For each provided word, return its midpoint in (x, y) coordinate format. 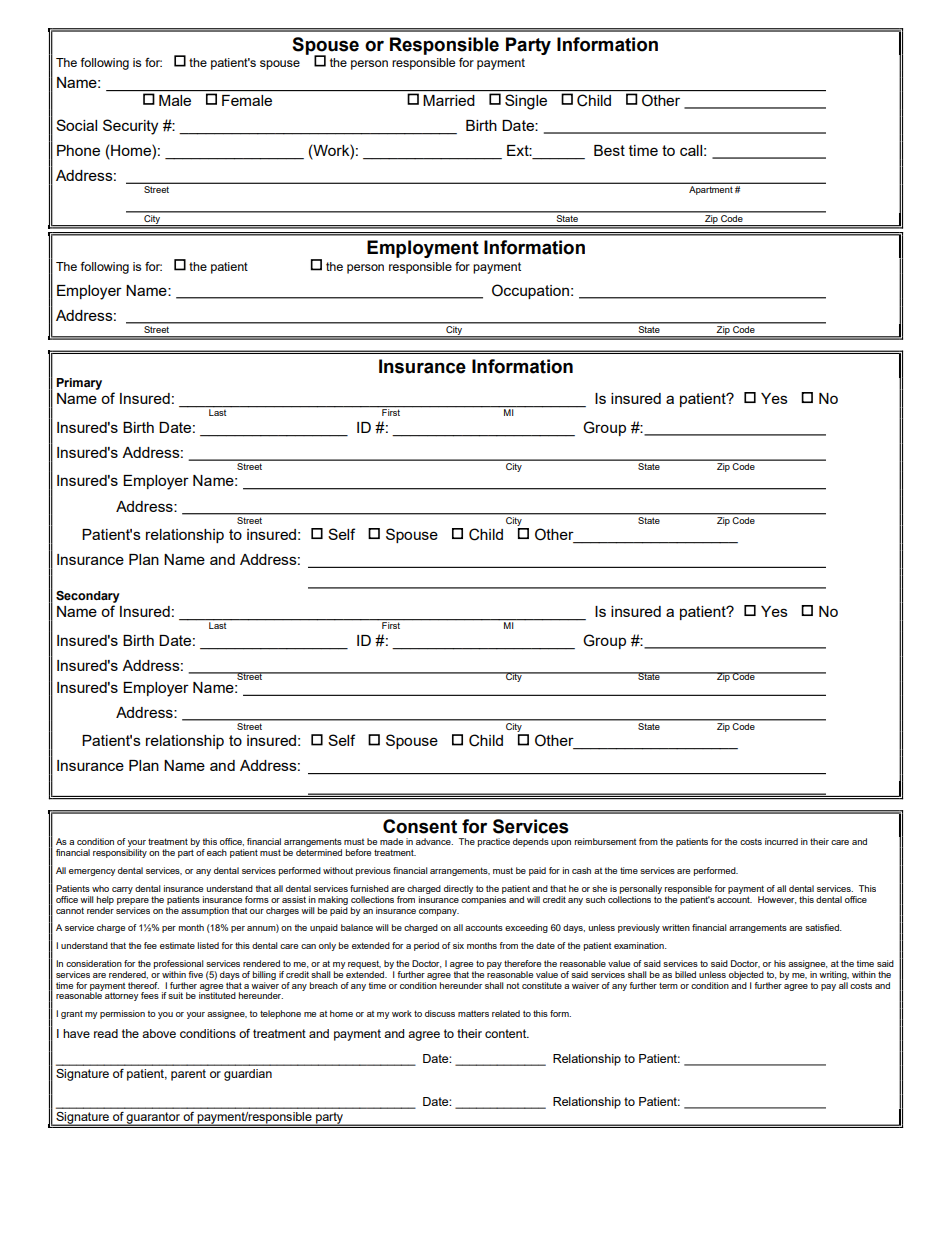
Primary (79, 384)
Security (130, 127)
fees (150, 995)
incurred (781, 841)
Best (609, 150)
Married (448, 100)
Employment (423, 249)
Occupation (530, 291)
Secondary (88, 597)
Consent (420, 826)
